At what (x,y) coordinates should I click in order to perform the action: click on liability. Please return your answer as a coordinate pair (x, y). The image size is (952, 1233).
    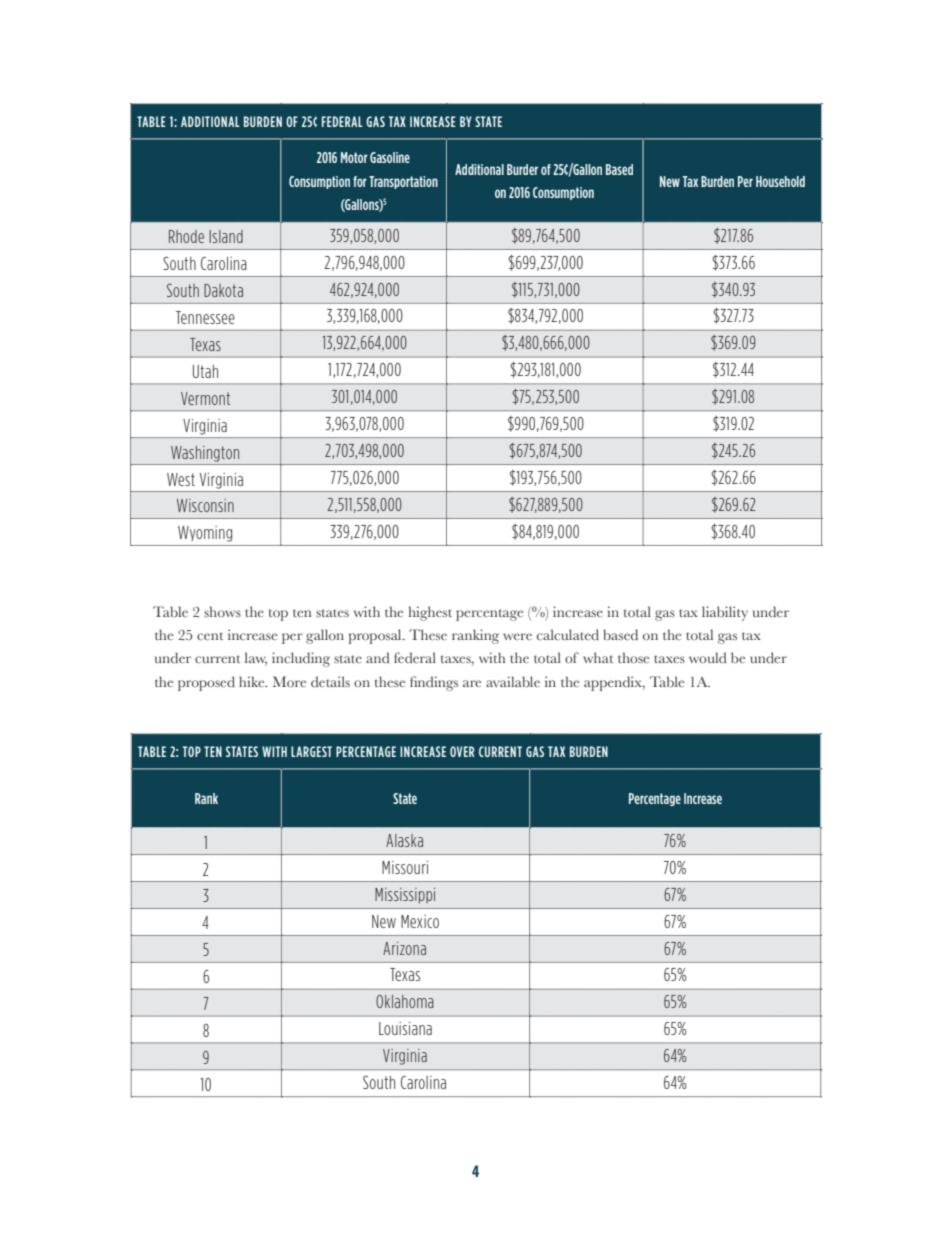
    Looking at the image, I should click on (725, 613).
